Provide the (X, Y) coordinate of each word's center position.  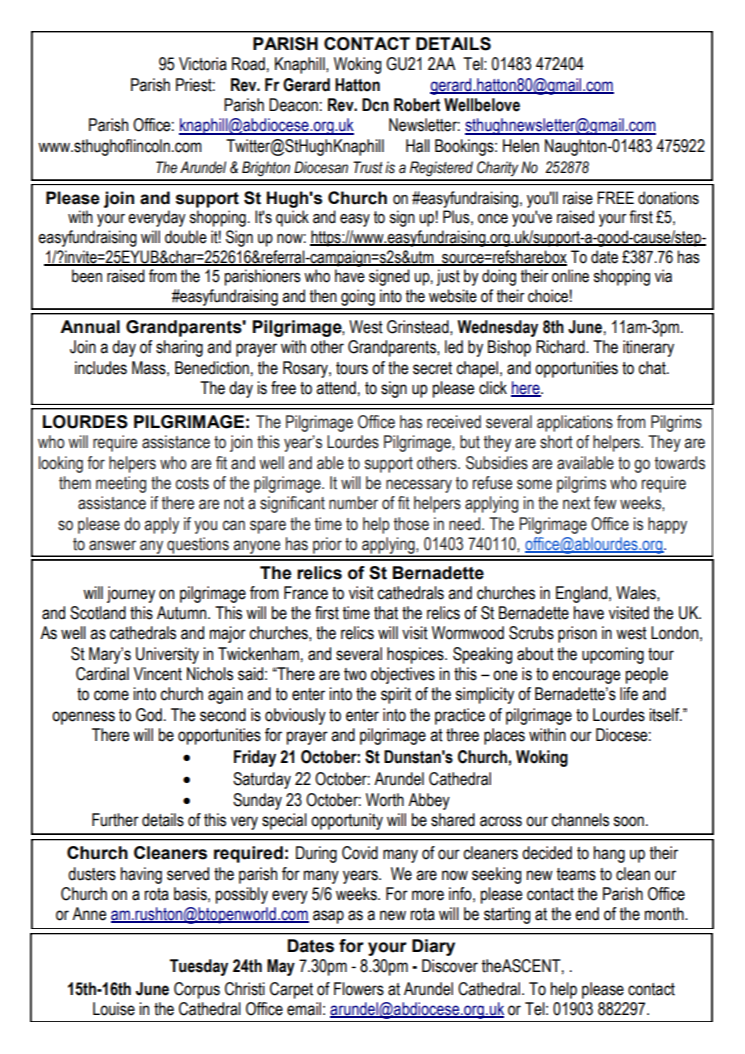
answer (112, 545)
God (149, 715)
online (570, 276)
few (605, 503)
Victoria (203, 64)
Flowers (359, 989)
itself (665, 715)
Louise (114, 1009)
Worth (385, 800)
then (323, 296)
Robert (417, 105)
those (411, 524)
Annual (90, 327)
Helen (521, 146)
